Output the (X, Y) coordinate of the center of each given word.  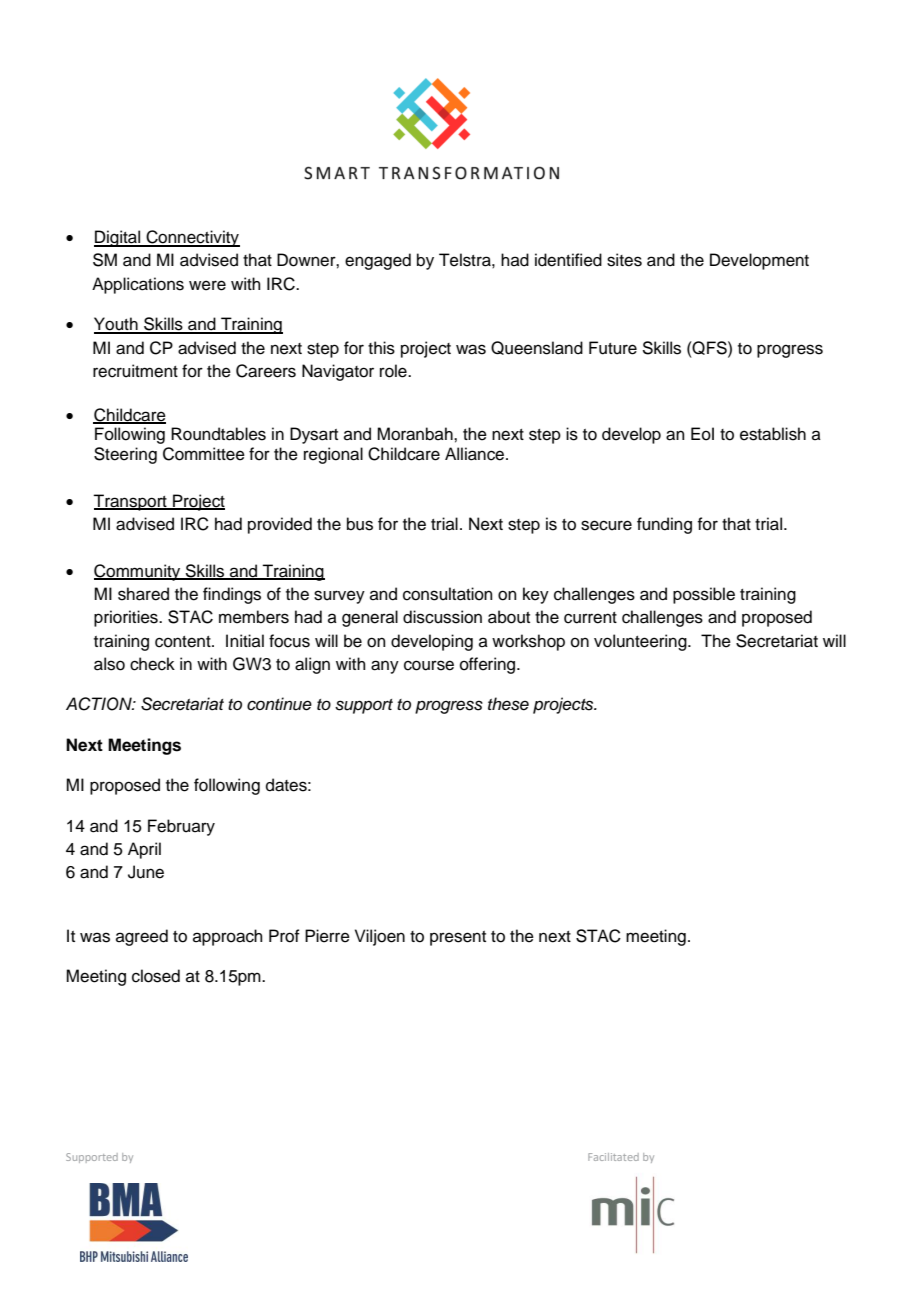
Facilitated (613, 1157)
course (429, 665)
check (152, 664)
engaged (378, 261)
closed (156, 976)
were (207, 285)
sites (624, 260)
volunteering (641, 642)
